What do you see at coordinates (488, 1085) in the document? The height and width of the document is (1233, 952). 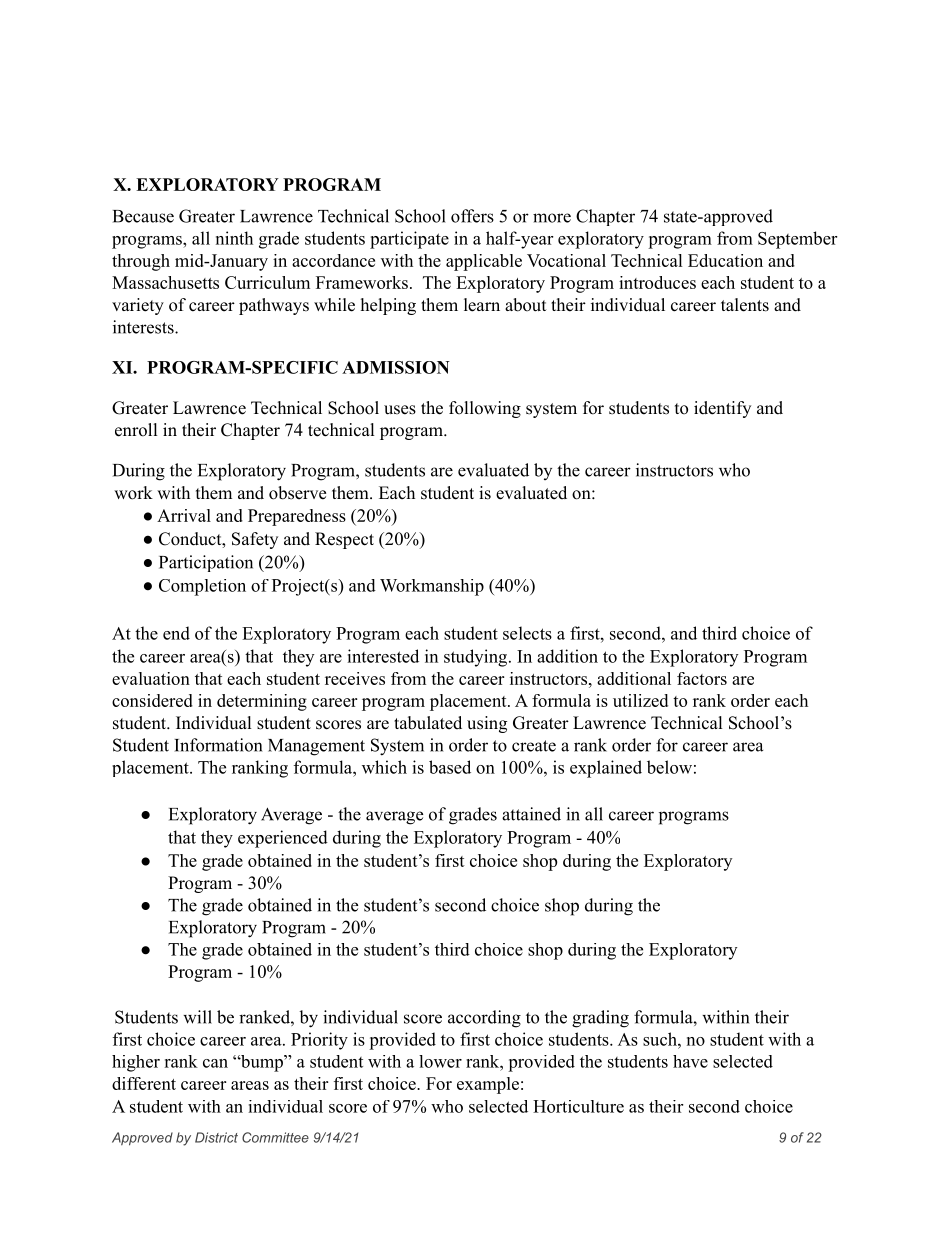 I see `example` at bounding box center [488, 1085].
